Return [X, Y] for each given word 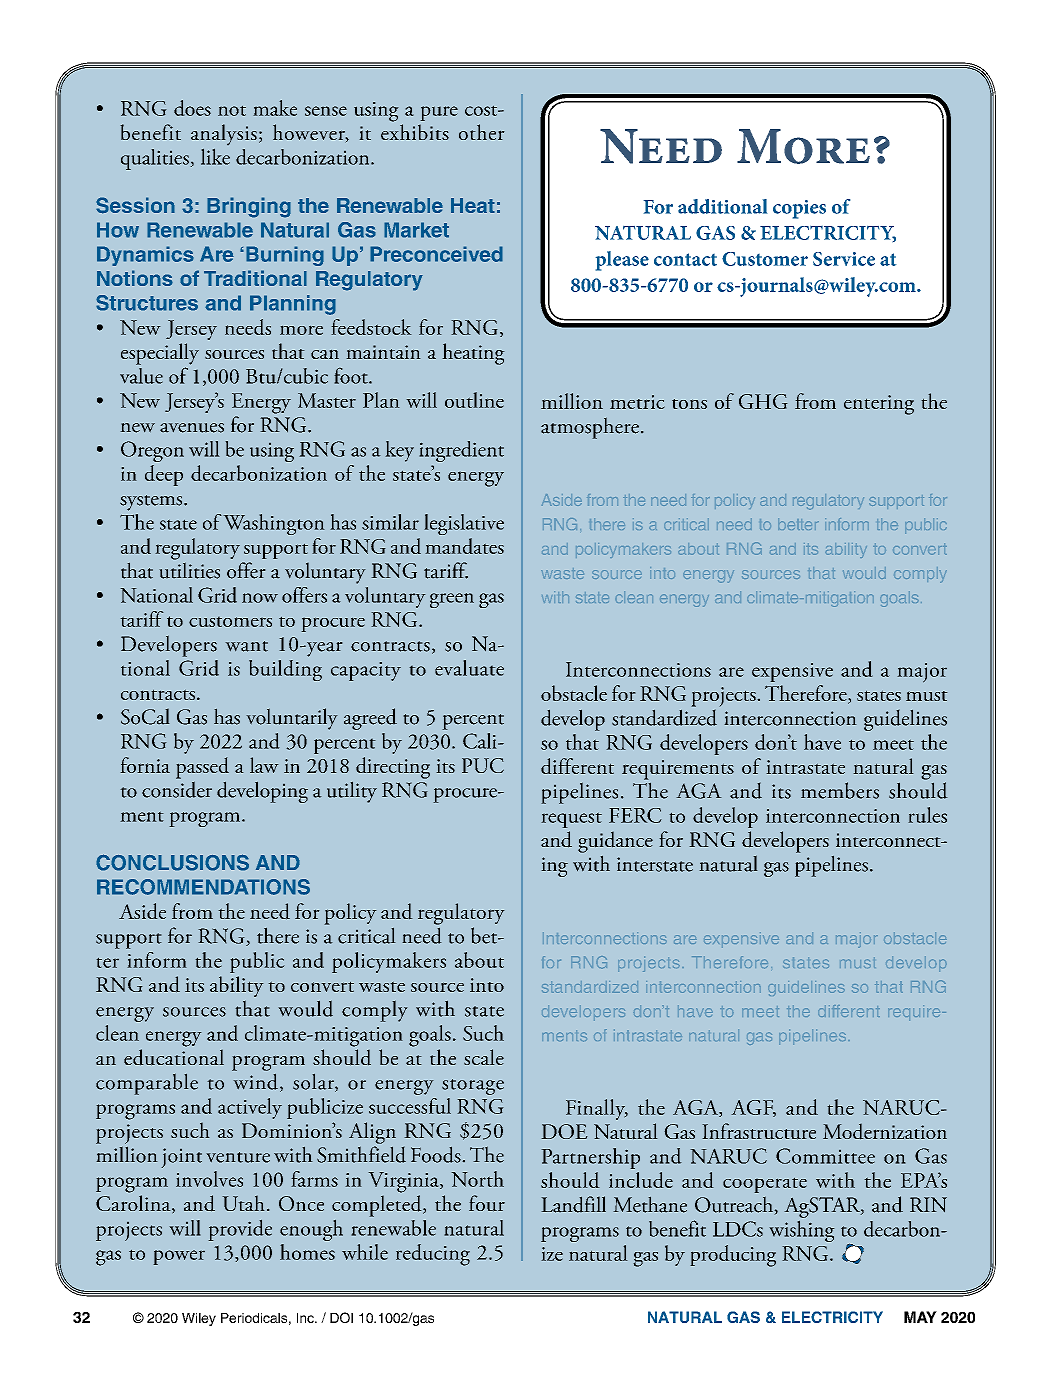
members [840, 790]
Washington [274, 524]
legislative [464, 524]
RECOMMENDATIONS [203, 887]
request [571, 820]
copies [799, 209]
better [798, 524]
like [215, 156]
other [482, 132]
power [179, 1257]
